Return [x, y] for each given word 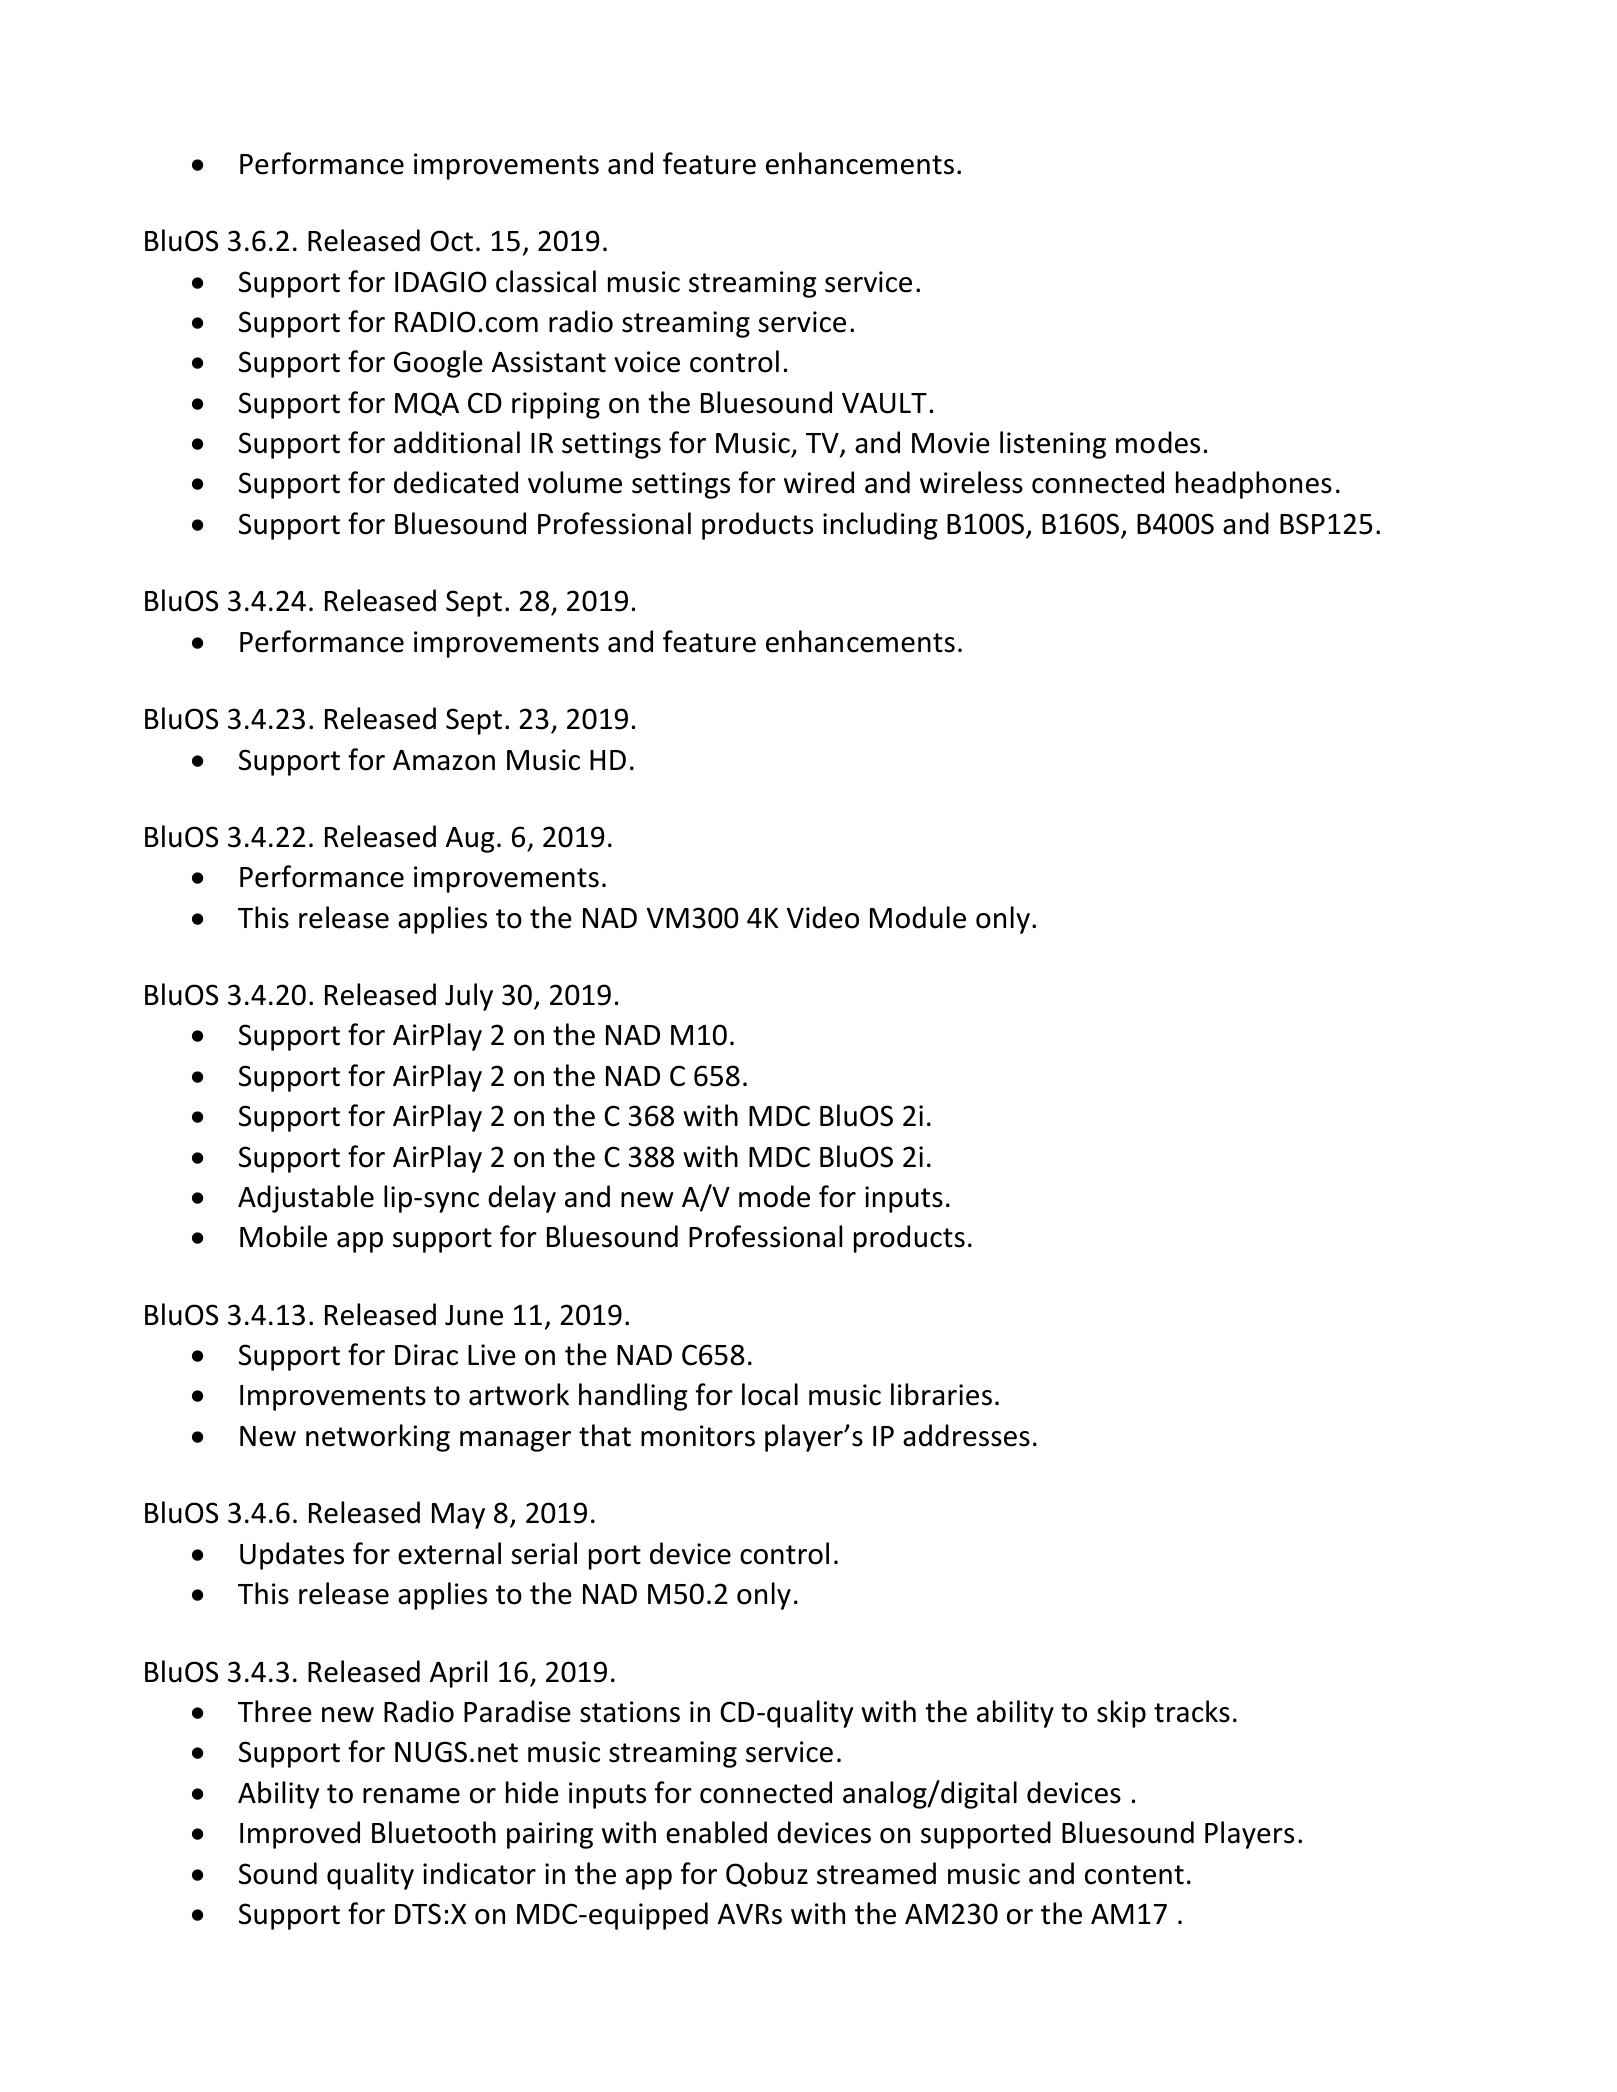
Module [918, 917]
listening [1053, 445]
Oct [451, 241]
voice [647, 362]
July [469, 997]
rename [411, 1796]
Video [823, 917]
